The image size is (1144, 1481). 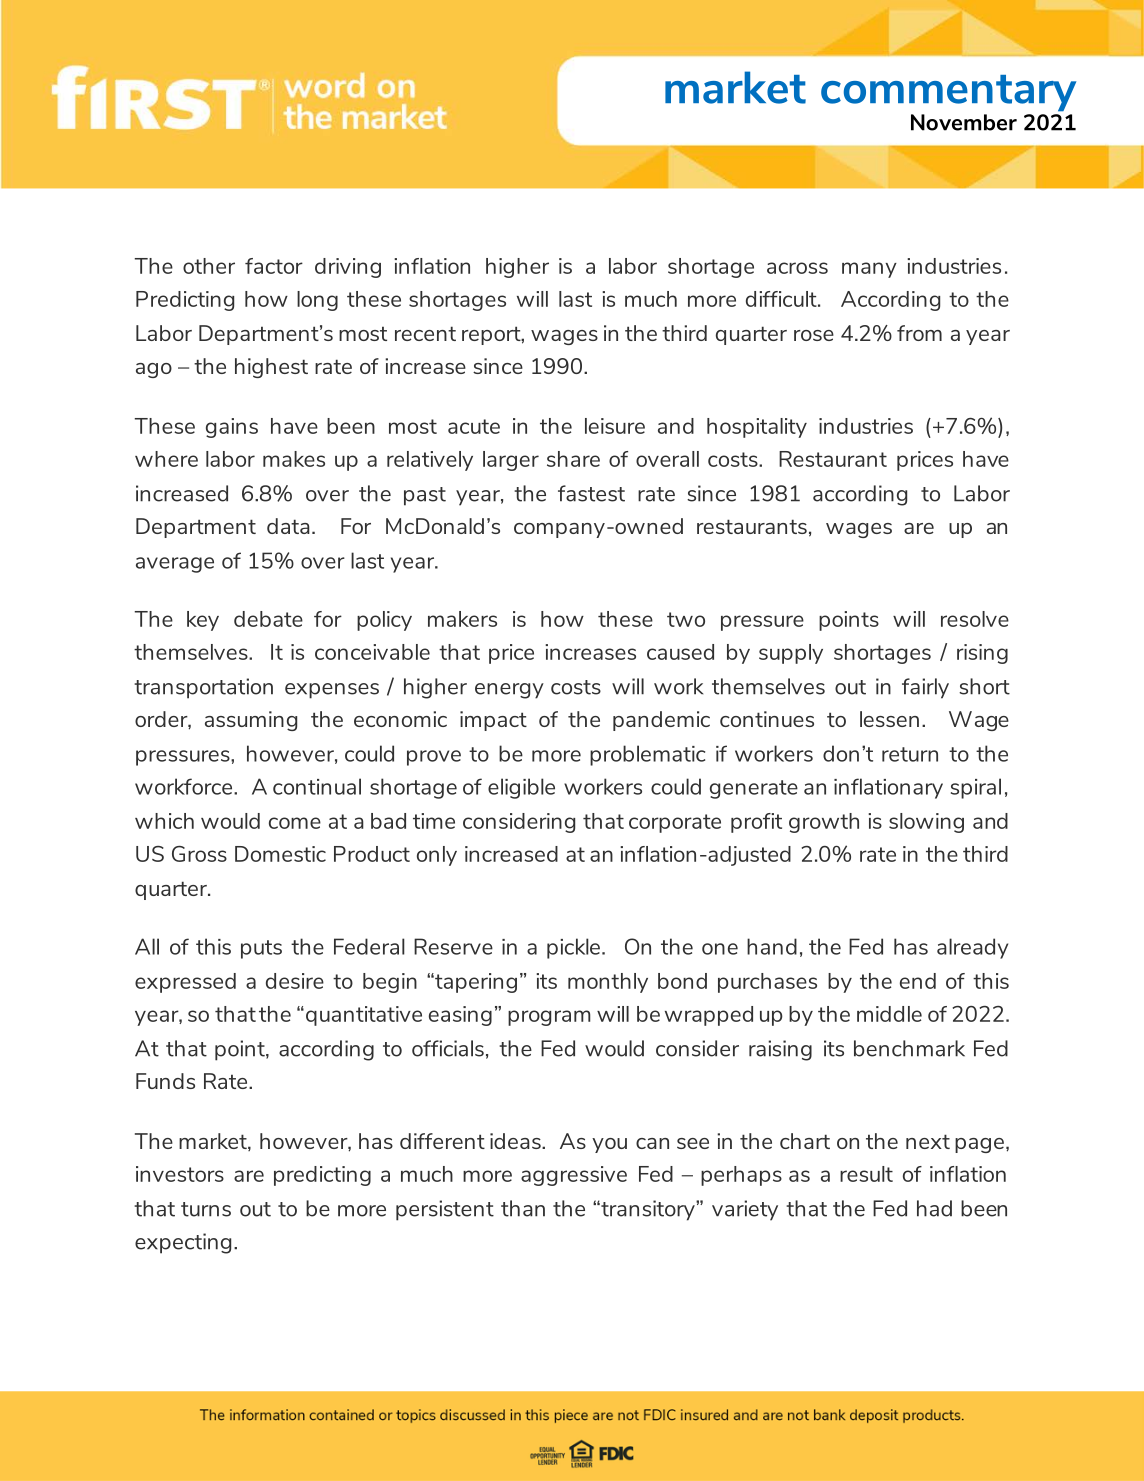 What do you see at coordinates (926, 823) in the document?
I see `slowing` at bounding box center [926, 823].
